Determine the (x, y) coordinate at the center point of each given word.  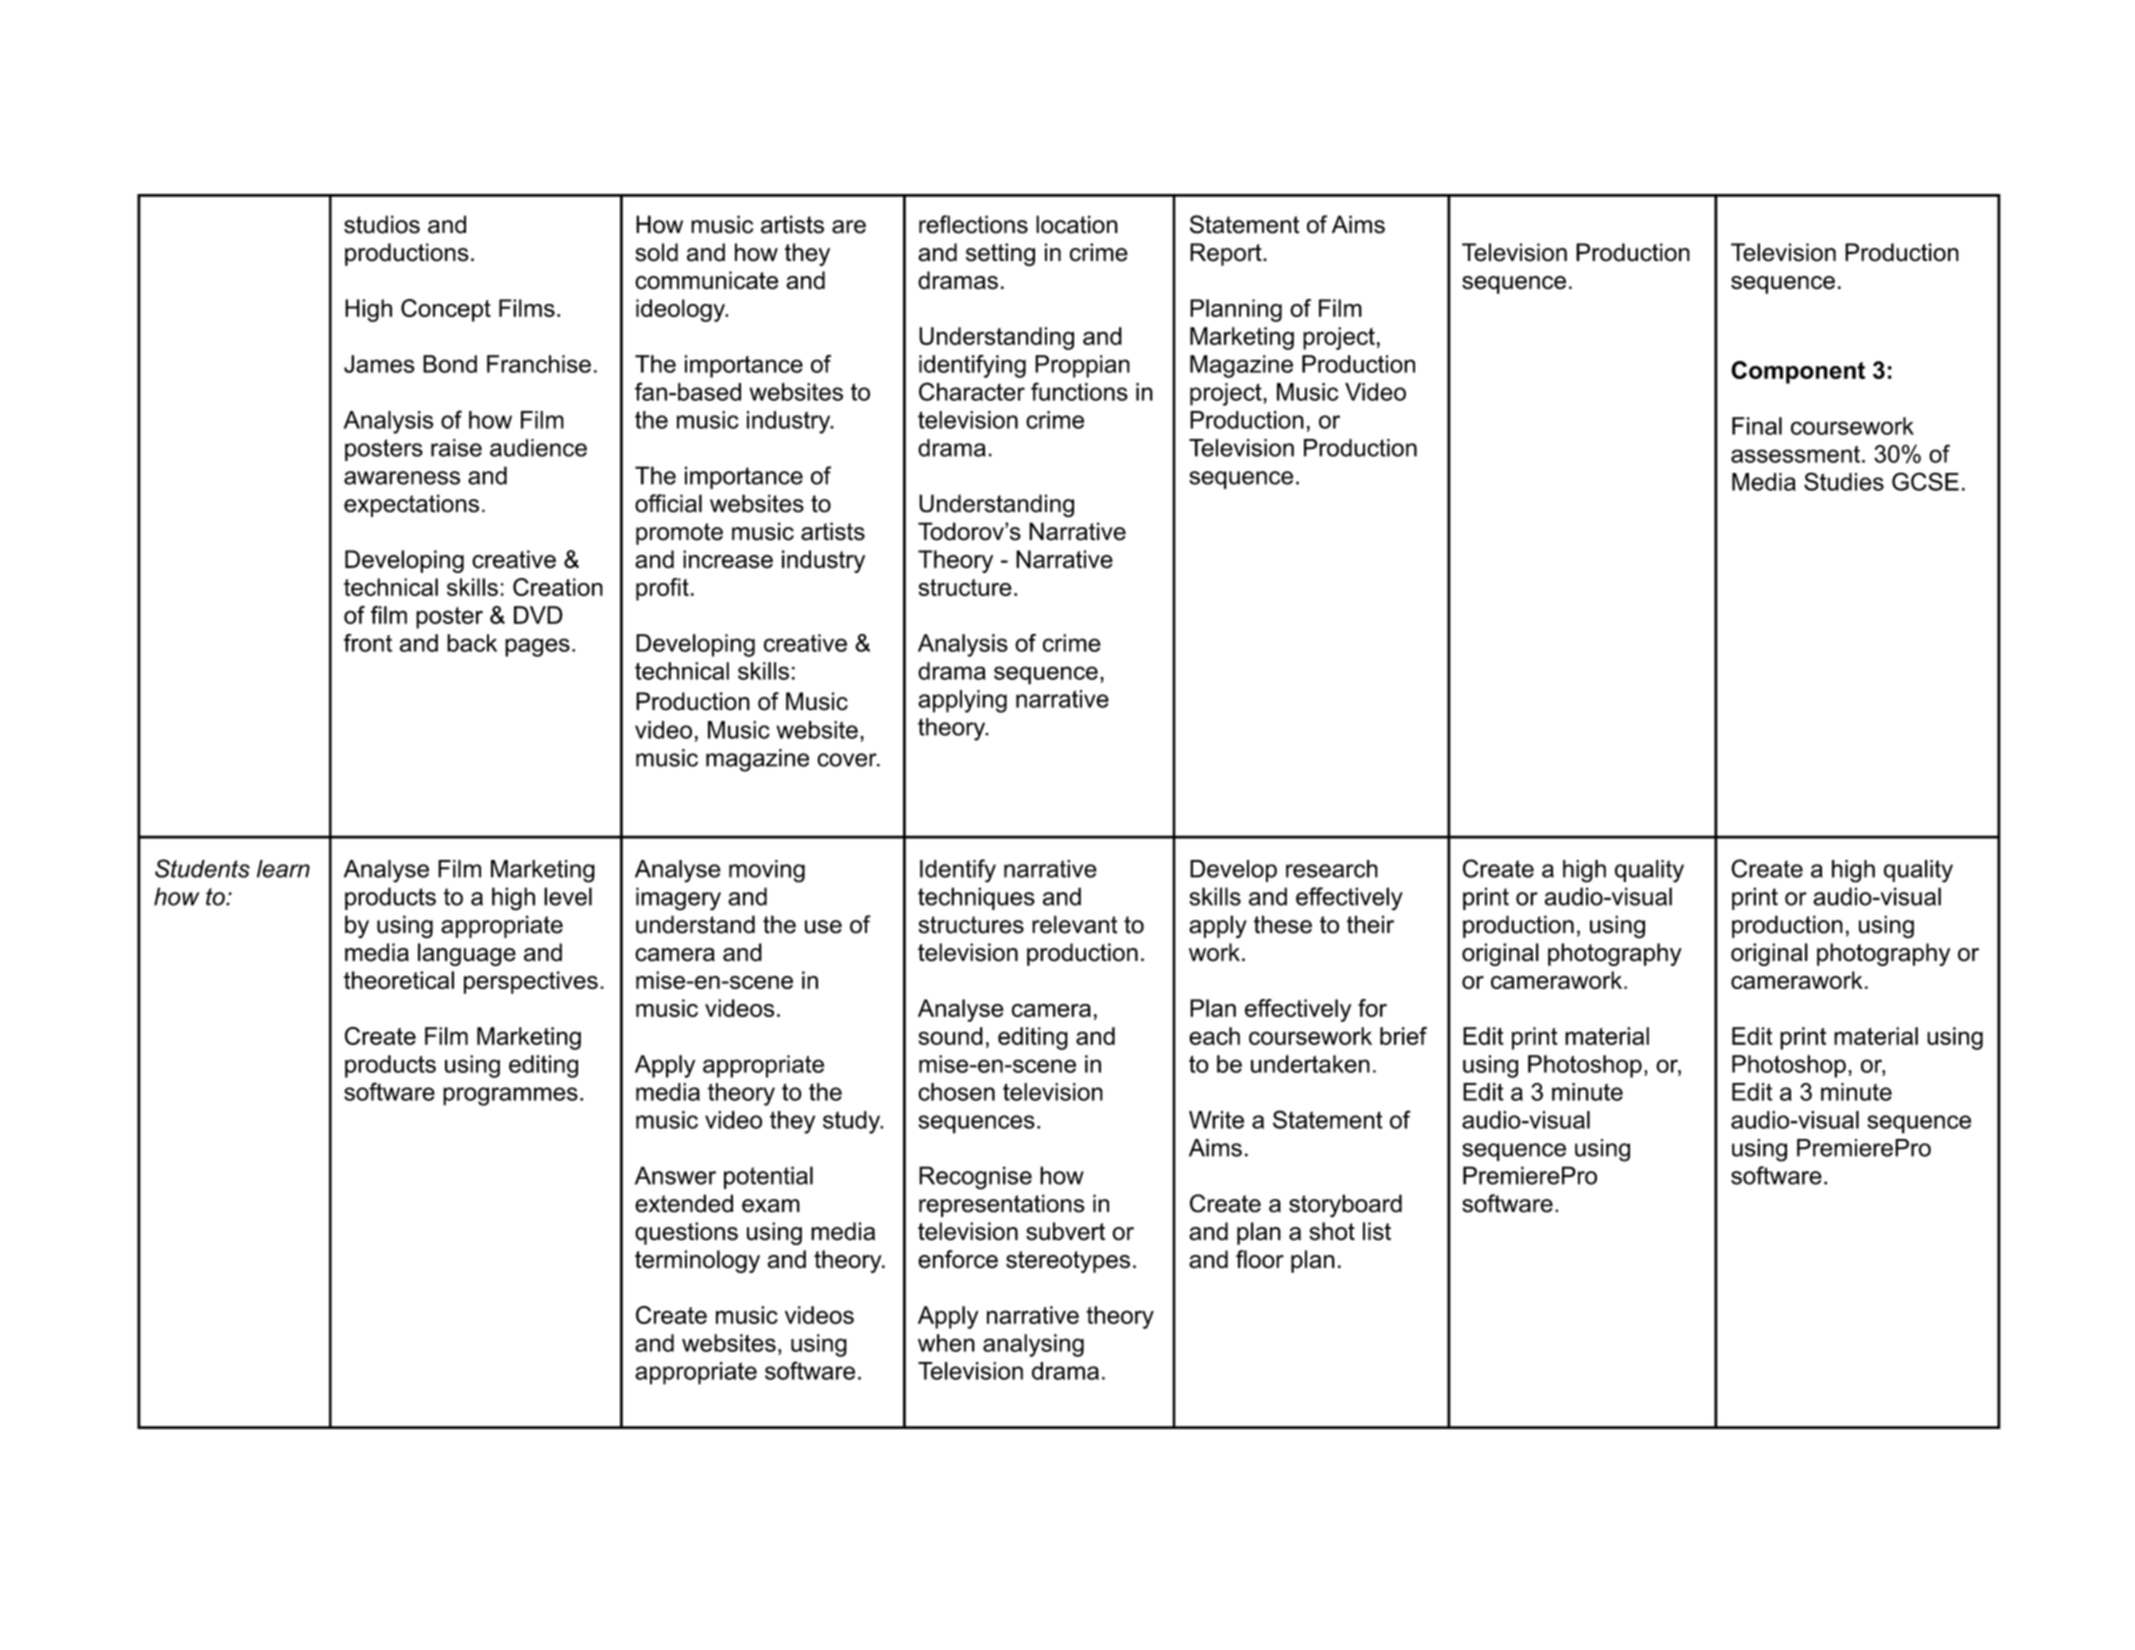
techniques (976, 898)
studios (382, 224)
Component (1798, 372)
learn (283, 869)
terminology (697, 1261)
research (1332, 869)
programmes (510, 1096)
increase (728, 559)
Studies (1844, 481)
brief (1403, 1036)
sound (950, 1036)
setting (1000, 254)
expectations (411, 505)
